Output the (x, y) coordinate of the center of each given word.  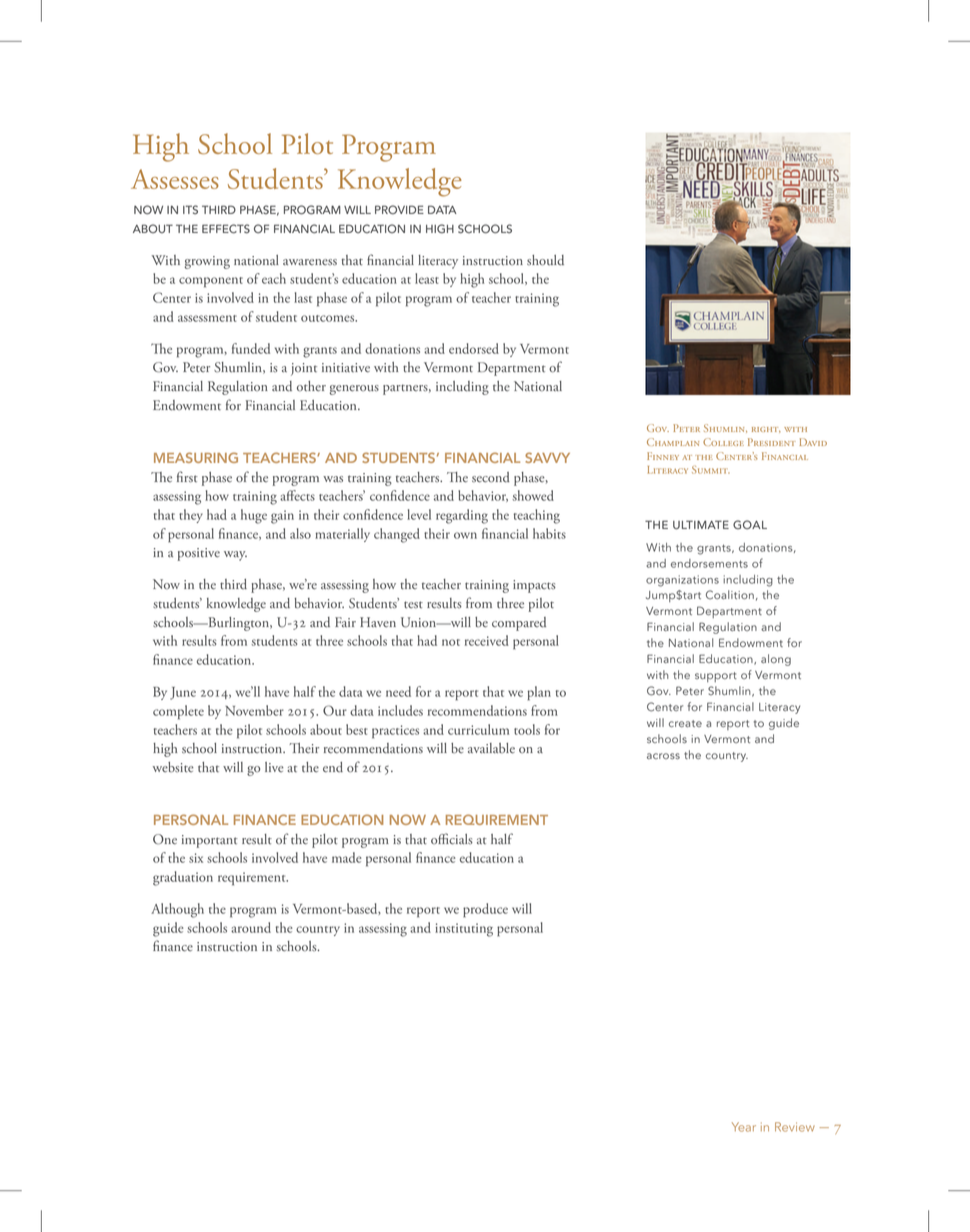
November (254, 710)
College (723, 442)
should (545, 260)
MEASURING (196, 457)
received (487, 640)
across (663, 756)
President (772, 442)
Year (744, 1127)
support (716, 677)
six (196, 858)
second (491, 477)
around (251, 927)
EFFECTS (226, 229)
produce (485, 910)
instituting (464, 930)
